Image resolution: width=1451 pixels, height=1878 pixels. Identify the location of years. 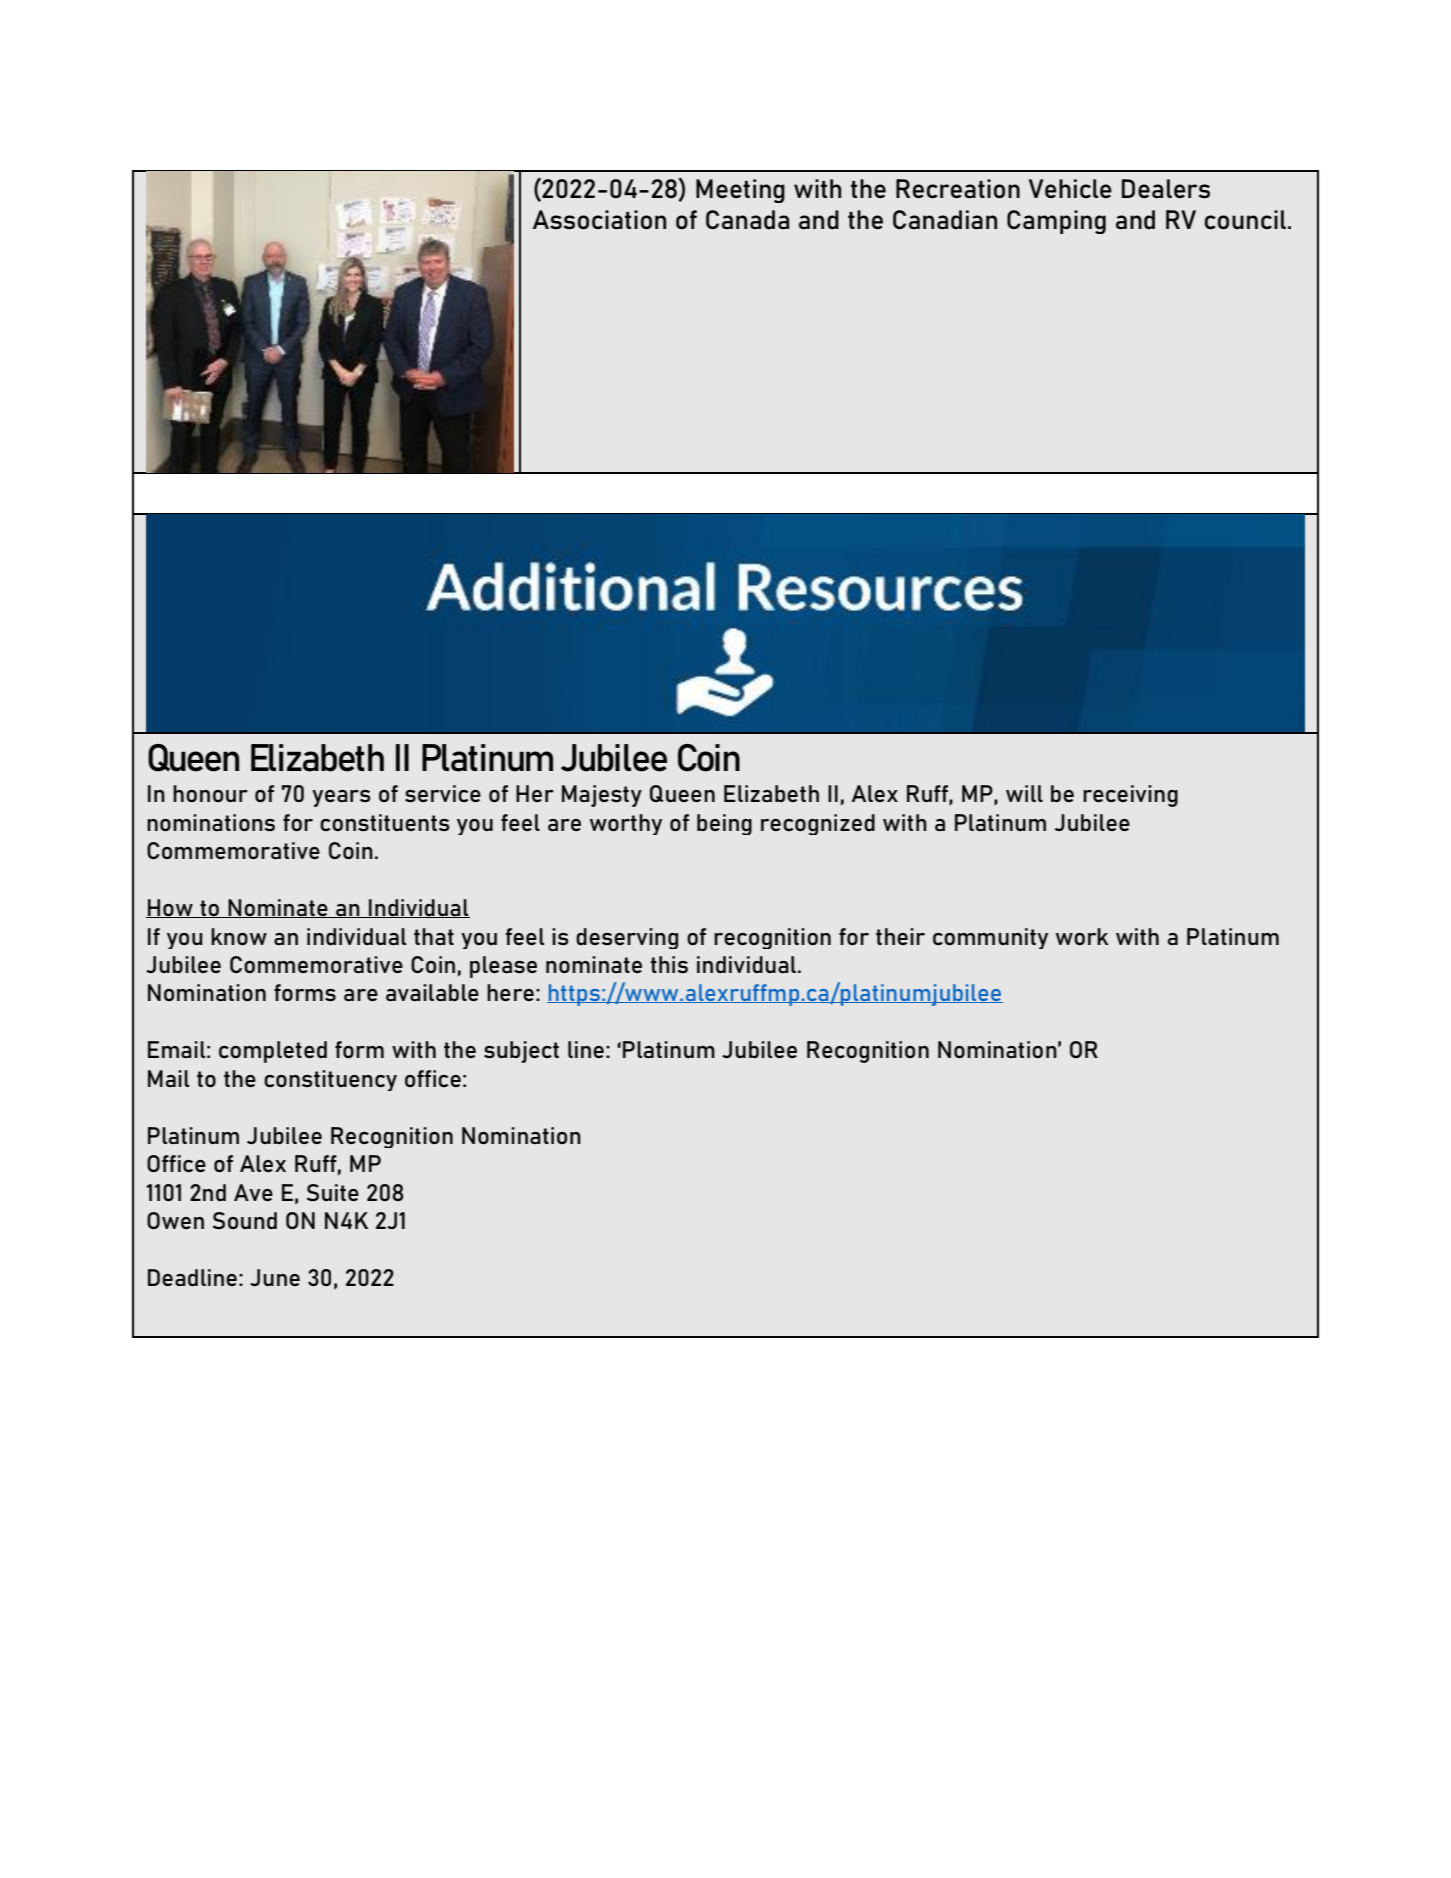
(341, 798).
